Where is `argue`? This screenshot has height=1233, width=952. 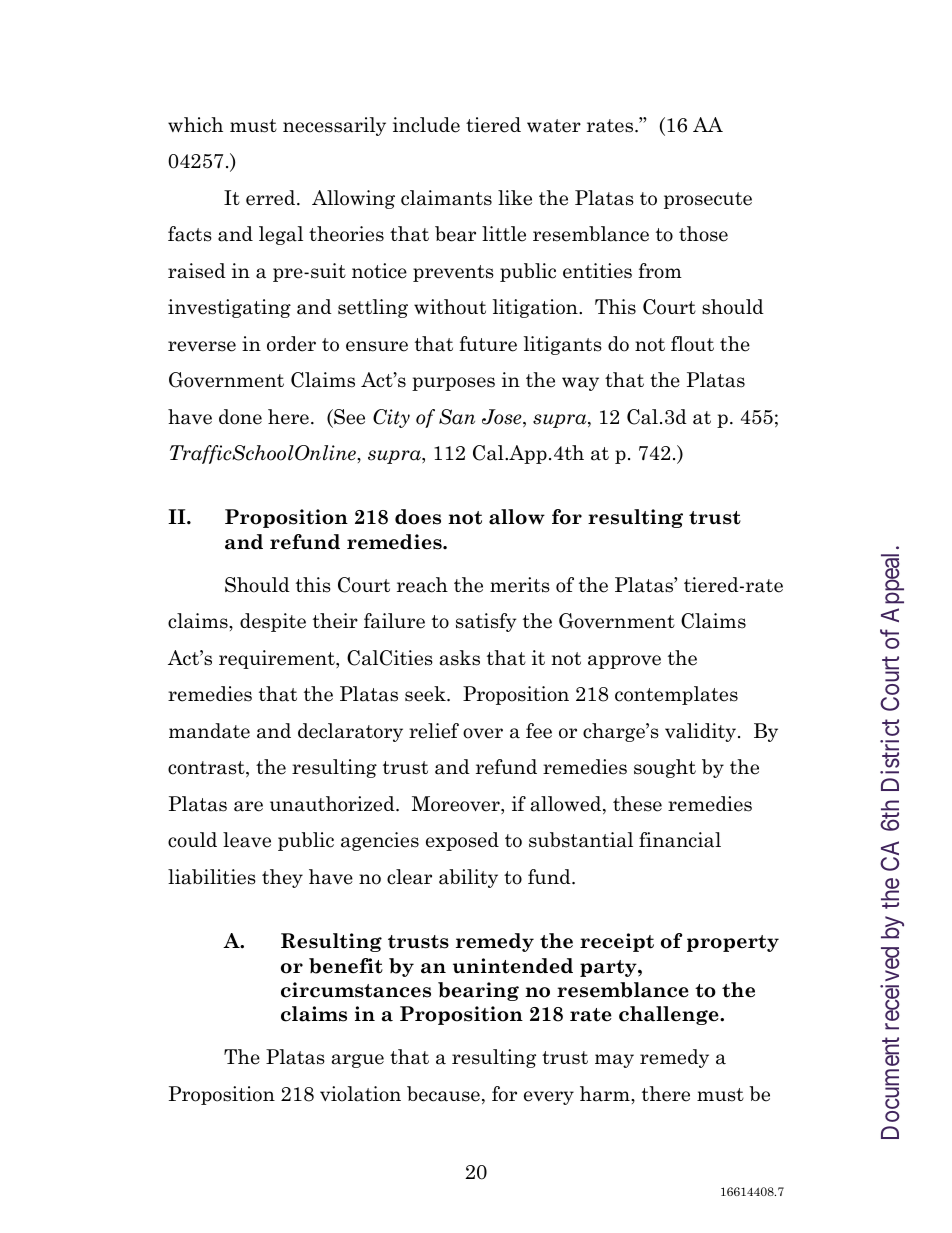 argue is located at coordinates (358, 1061).
